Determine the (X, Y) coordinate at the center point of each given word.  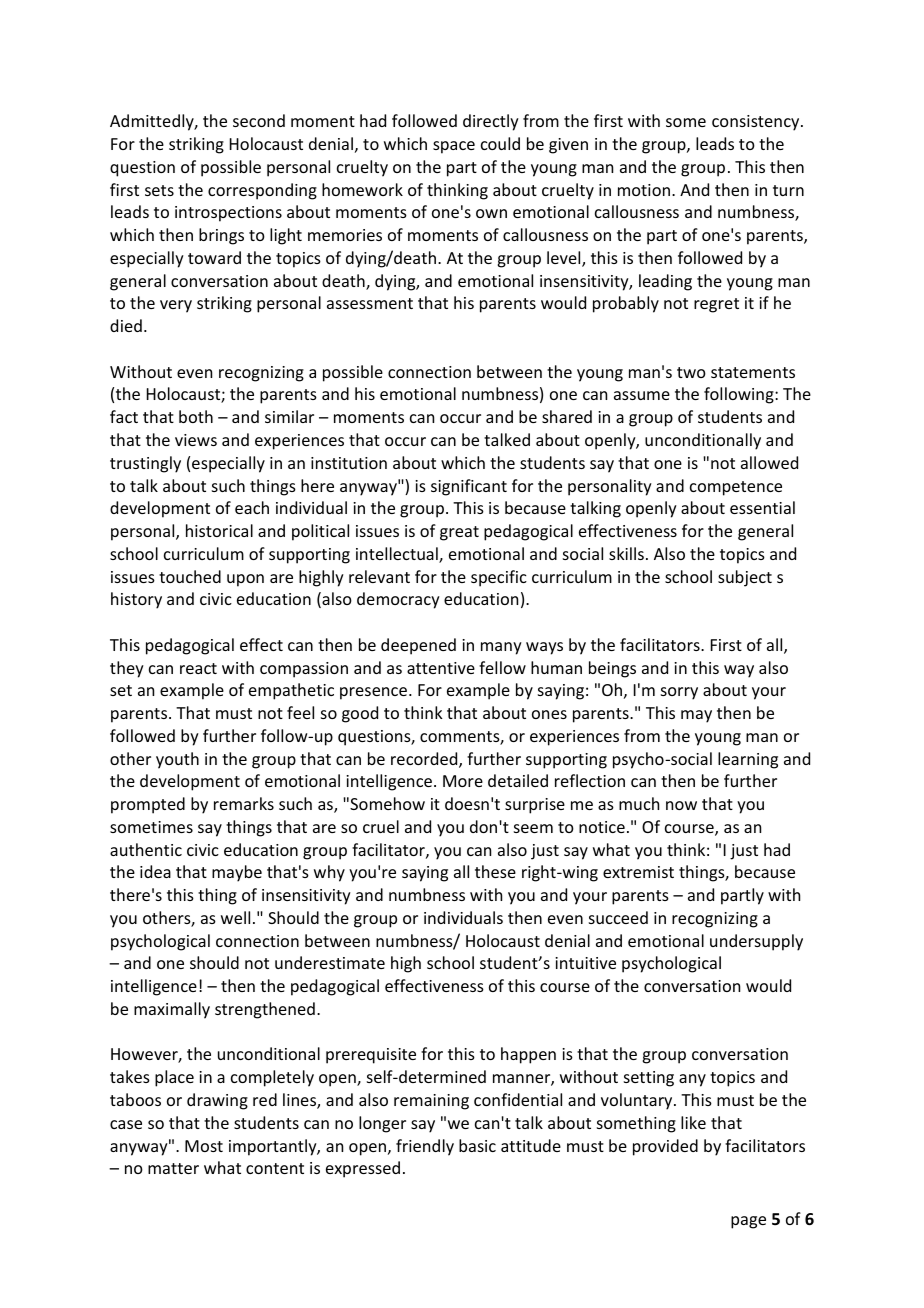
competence (736, 488)
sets (159, 190)
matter (173, 1168)
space (454, 147)
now (681, 805)
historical (219, 530)
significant (469, 487)
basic (477, 1145)
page (748, 1222)
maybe (237, 873)
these (495, 871)
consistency (757, 123)
